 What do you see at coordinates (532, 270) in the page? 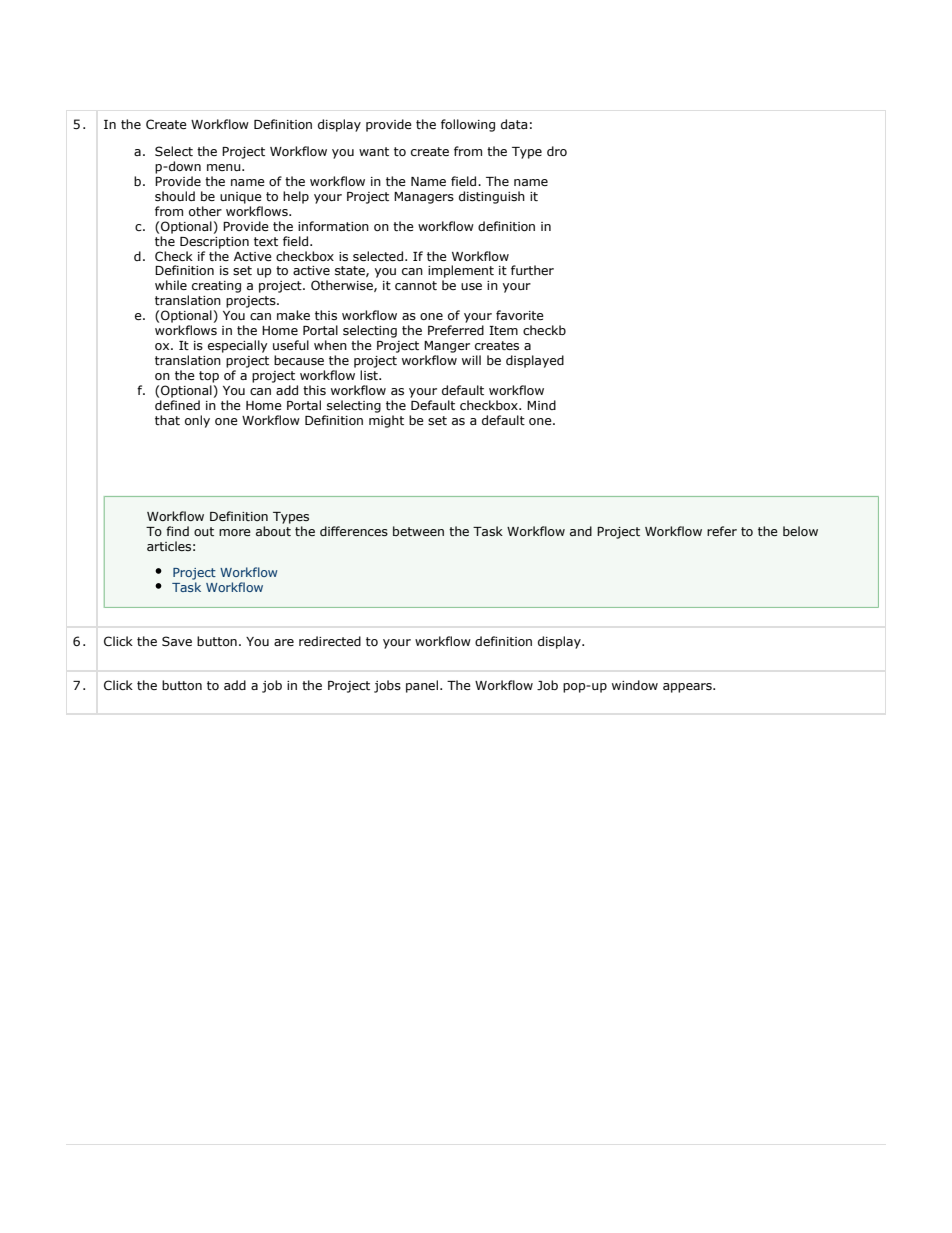
I see `further` at bounding box center [532, 270].
